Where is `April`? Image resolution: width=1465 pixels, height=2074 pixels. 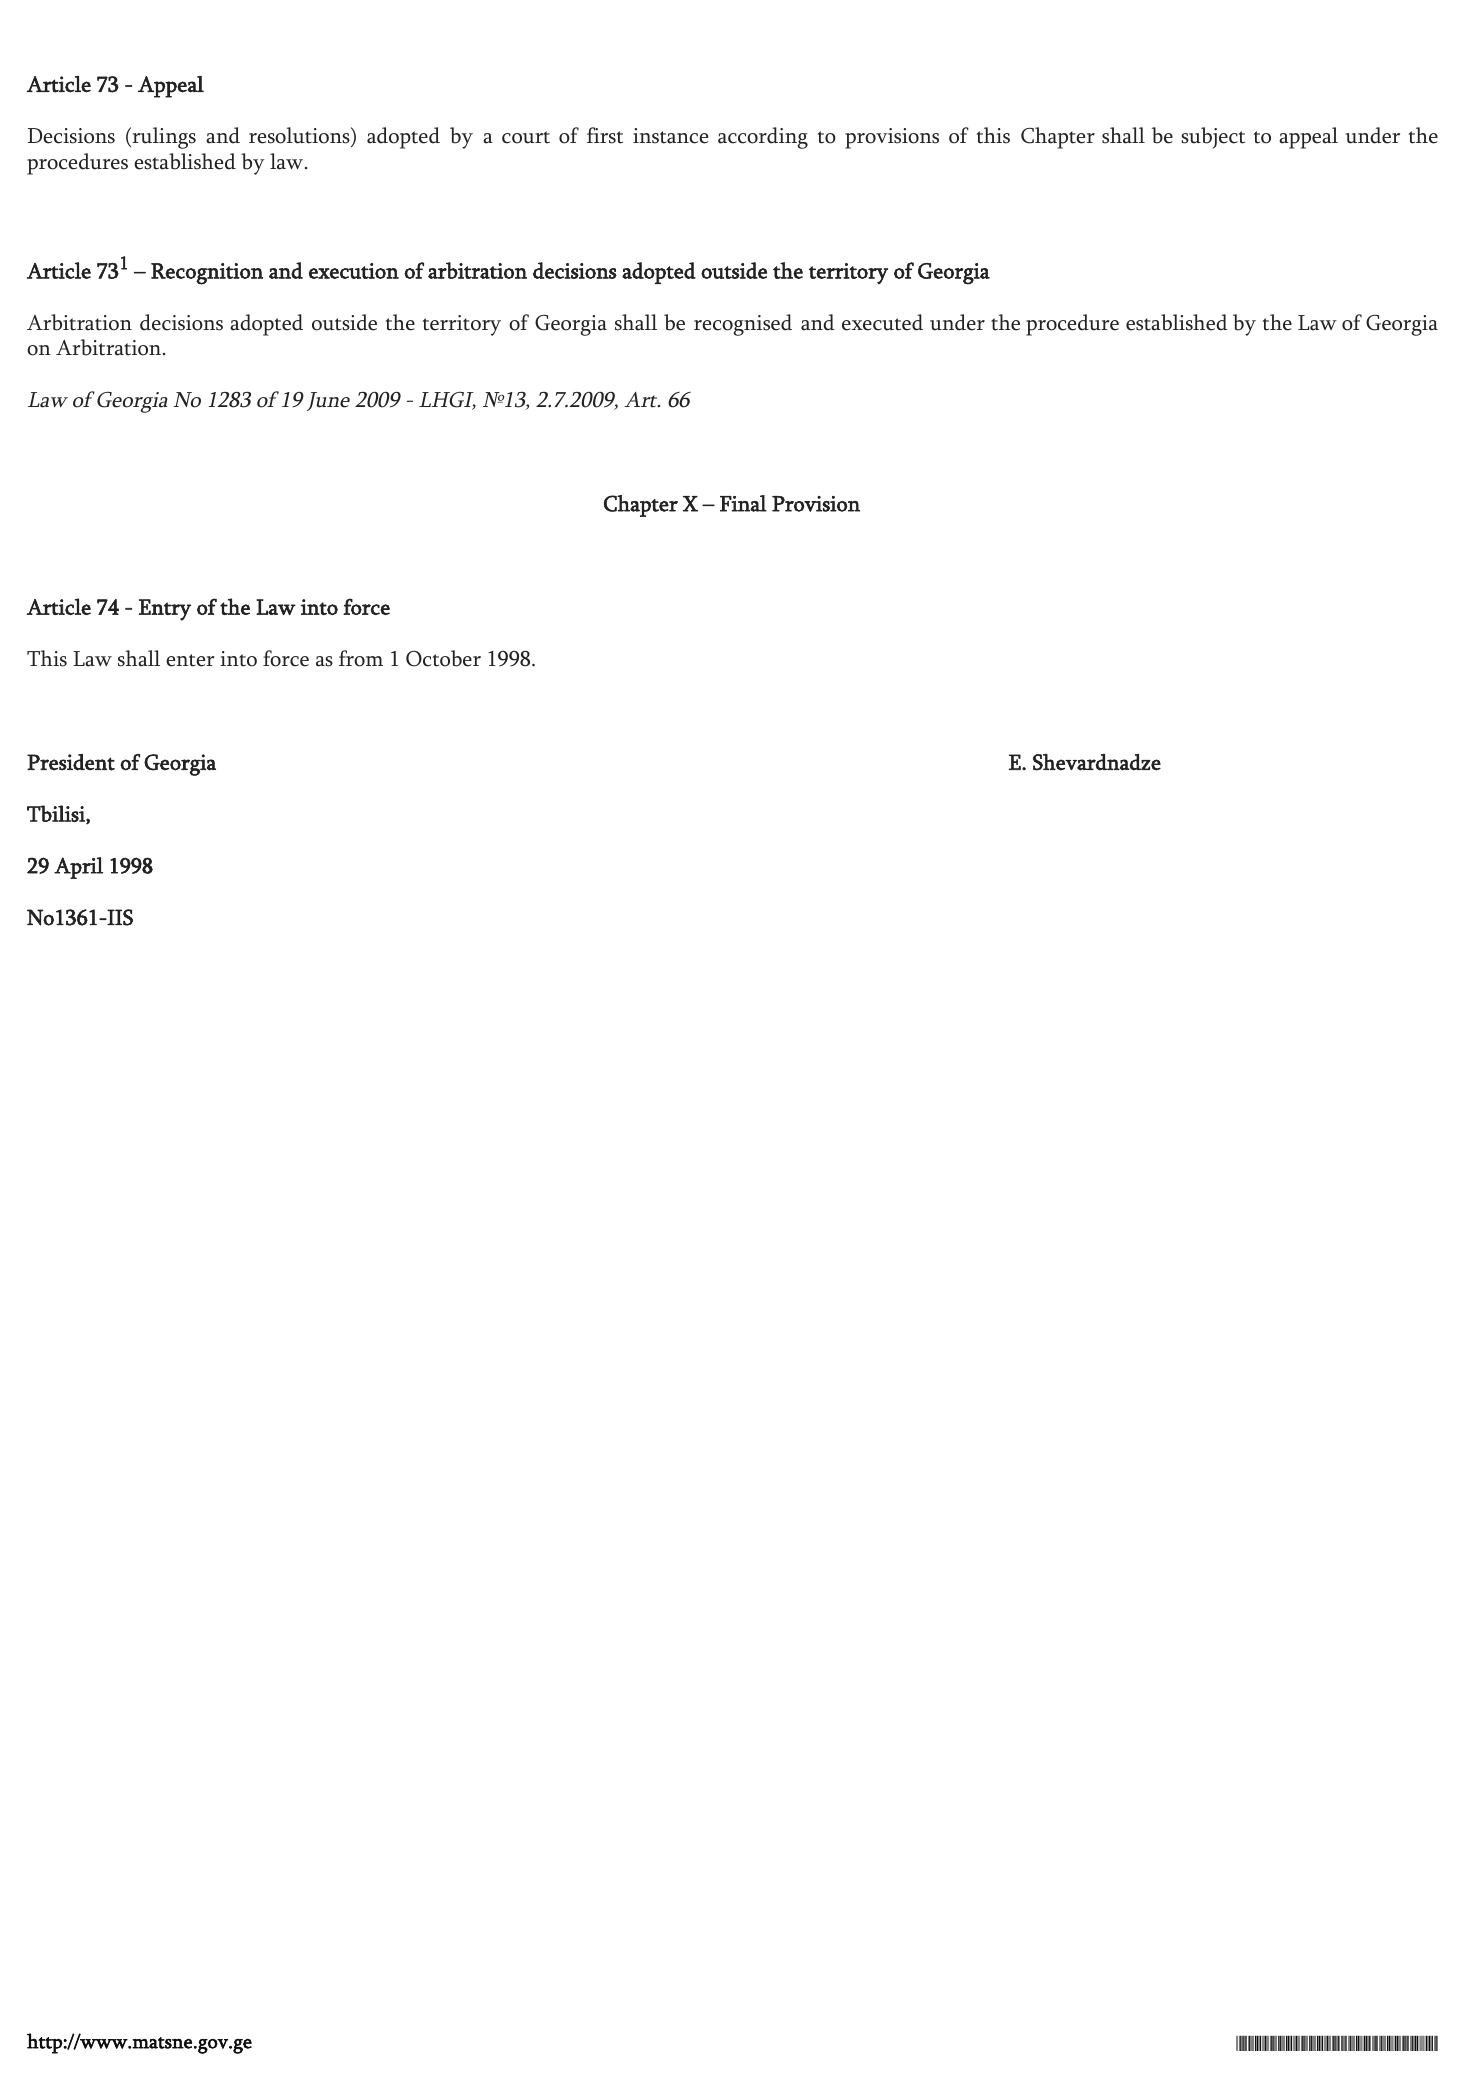
April is located at coordinates (78, 868).
